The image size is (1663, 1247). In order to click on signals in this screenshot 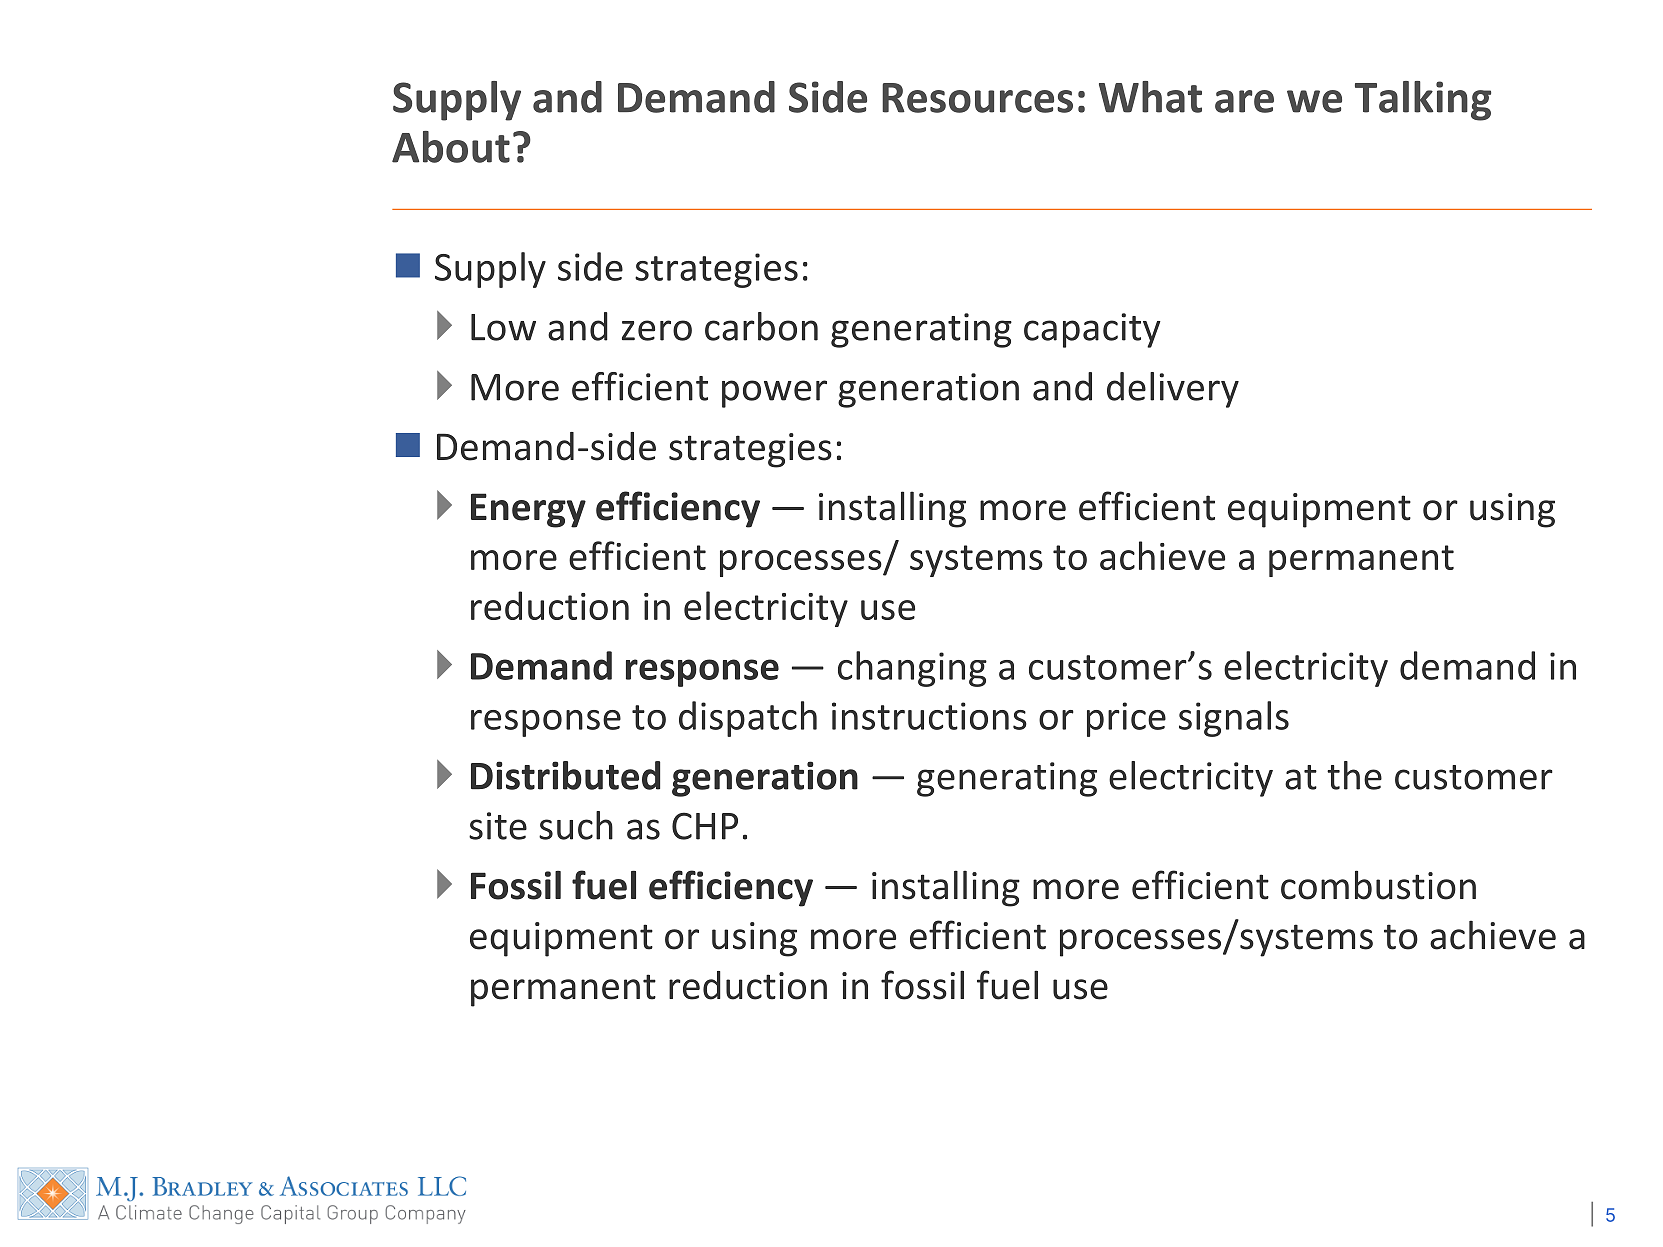, I will do `click(1234, 719)`.
